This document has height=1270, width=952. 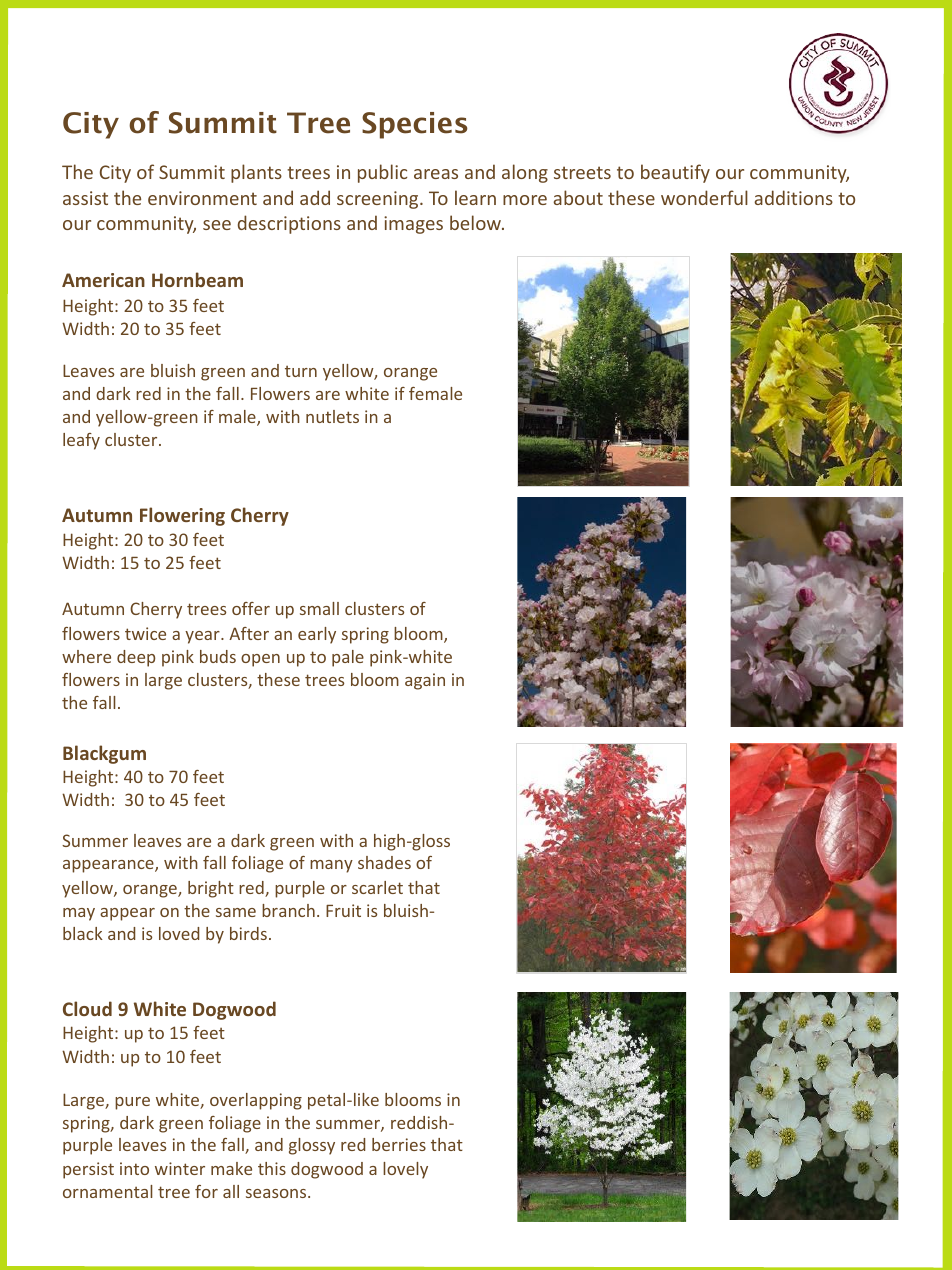 What do you see at coordinates (425, 681) in the document?
I see `again` at bounding box center [425, 681].
